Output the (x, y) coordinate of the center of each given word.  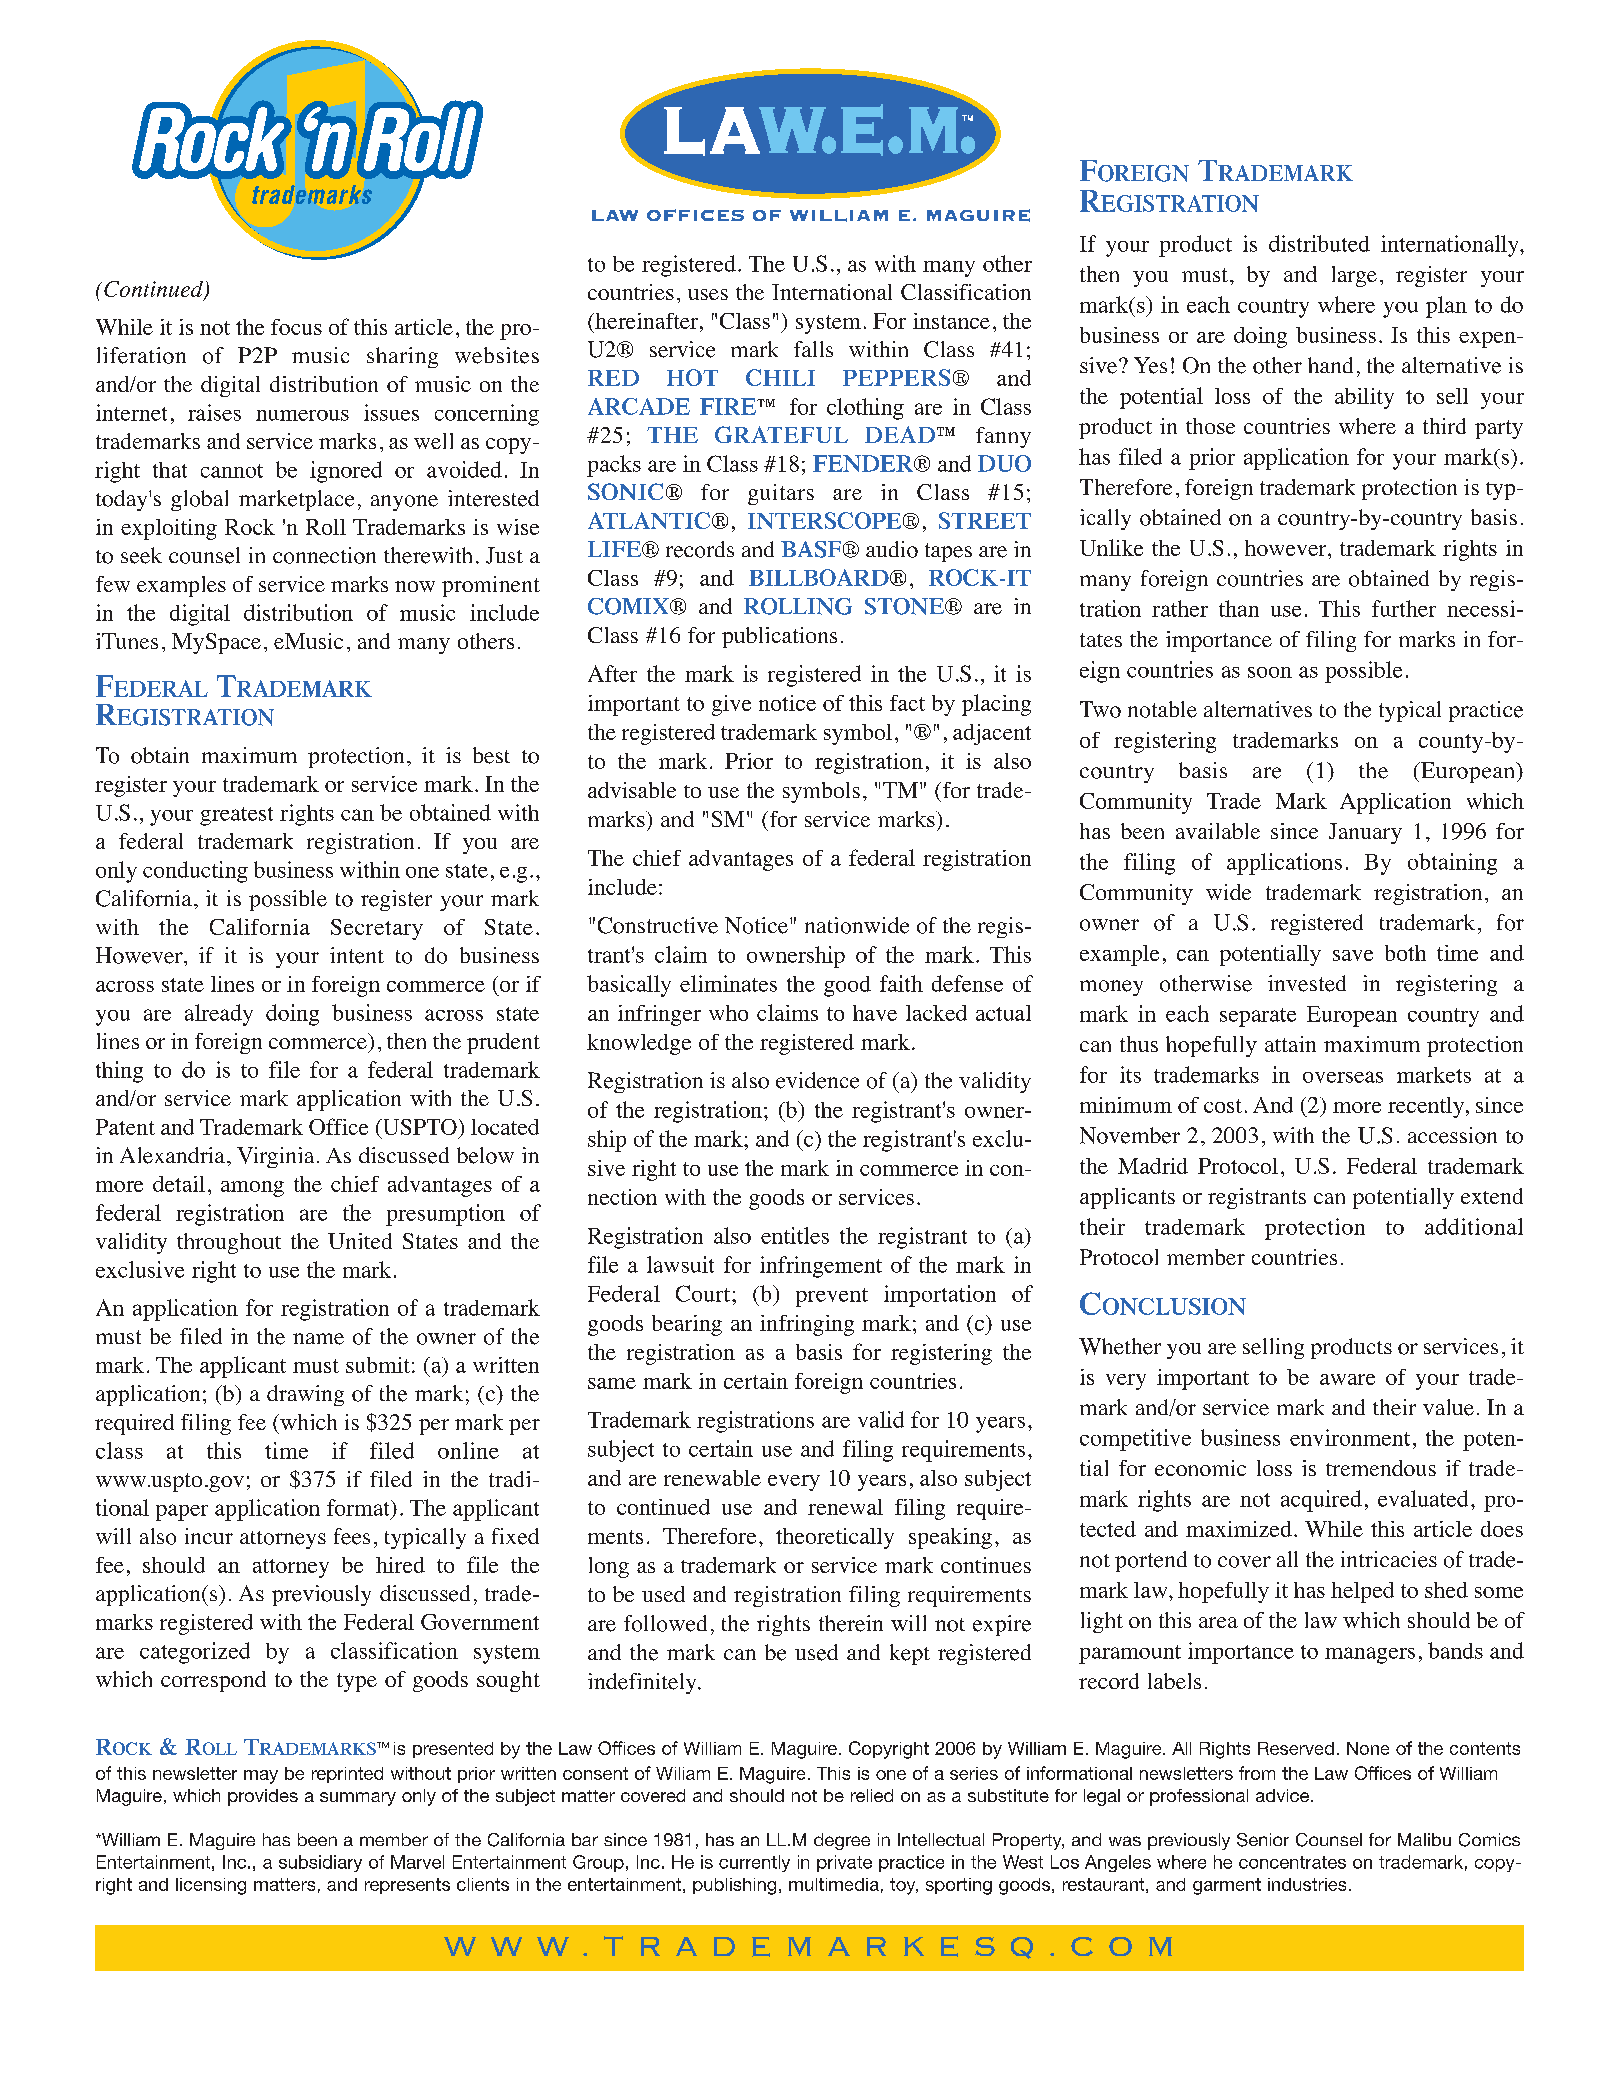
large (1354, 276)
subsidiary (320, 1863)
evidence (817, 1080)
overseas (1343, 1077)
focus (296, 327)
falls (813, 349)
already (219, 1015)
